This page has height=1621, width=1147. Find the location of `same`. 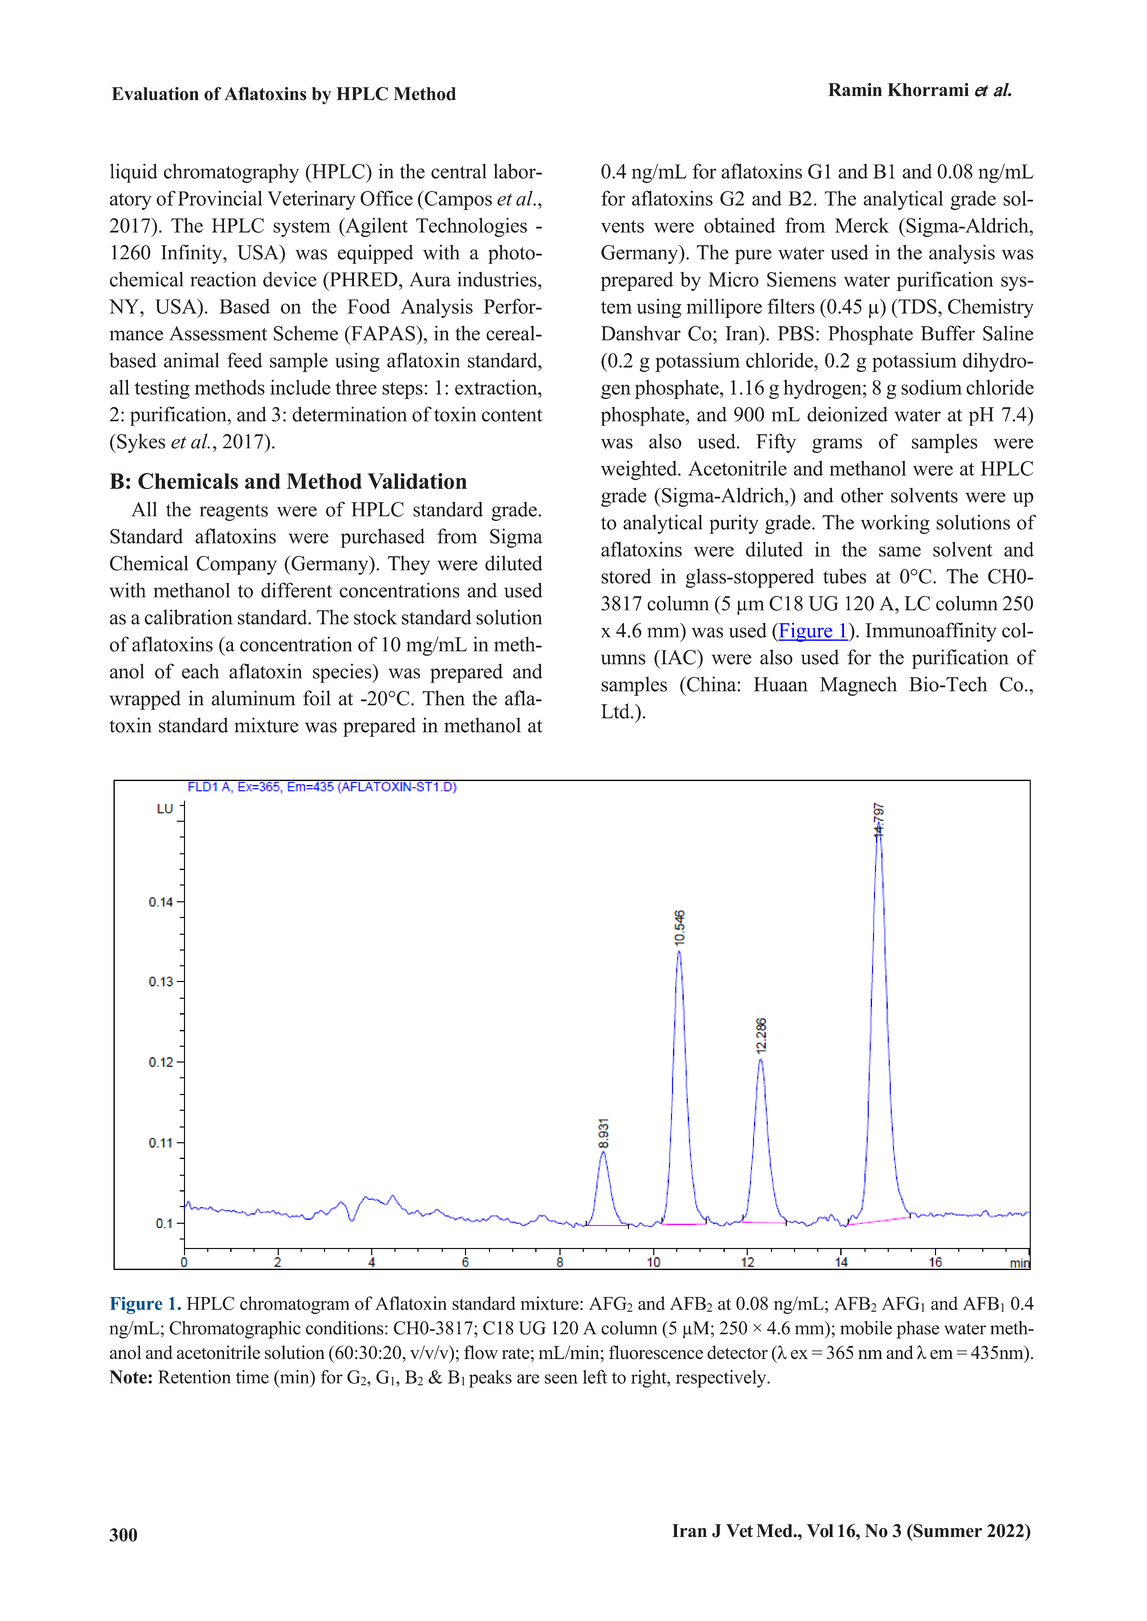

same is located at coordinates (900, 551).
